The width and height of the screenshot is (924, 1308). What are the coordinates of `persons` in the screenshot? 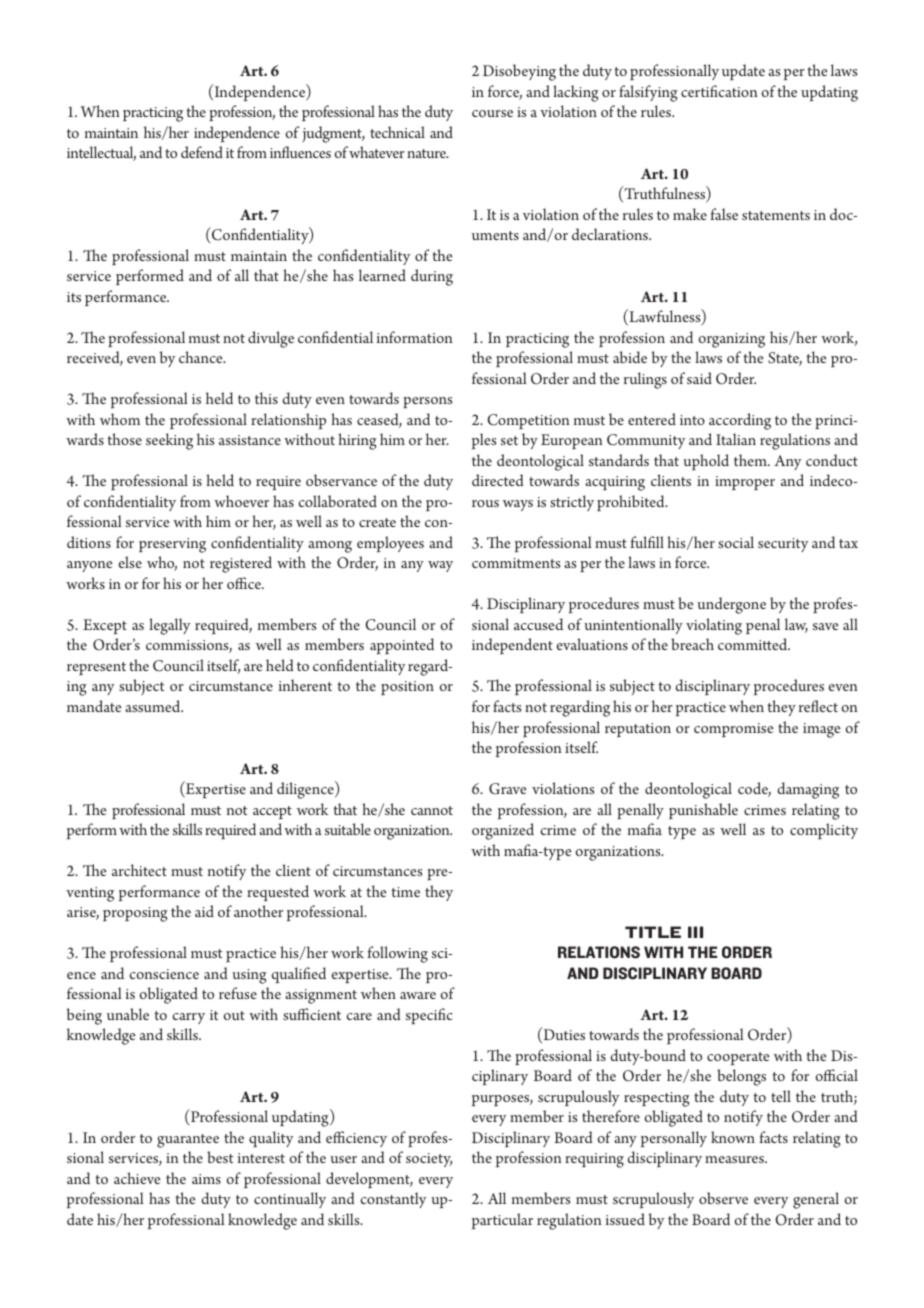 It's located at (427, 402).
